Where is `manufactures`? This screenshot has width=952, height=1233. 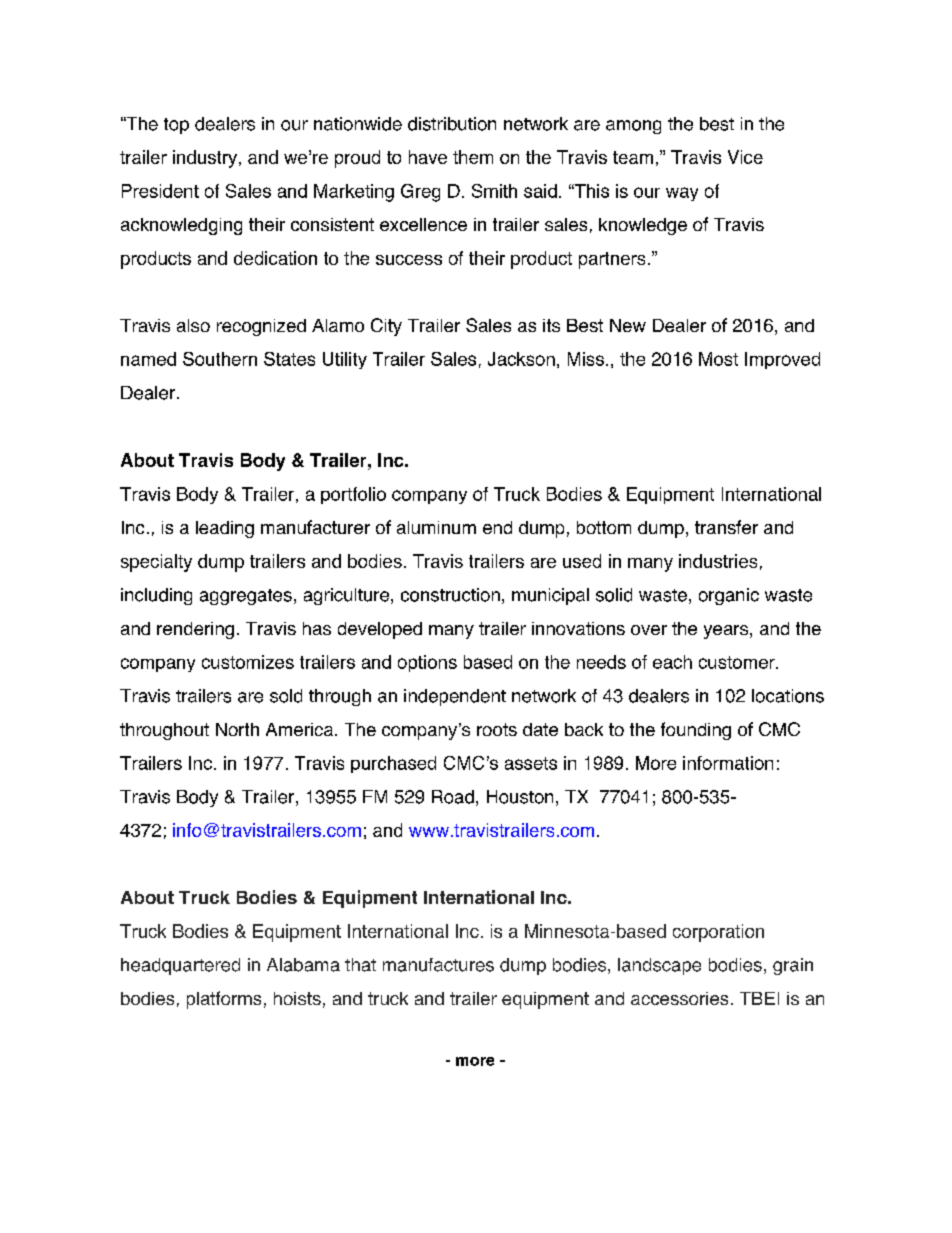 manufactures is located at coordinates (438, 965).
